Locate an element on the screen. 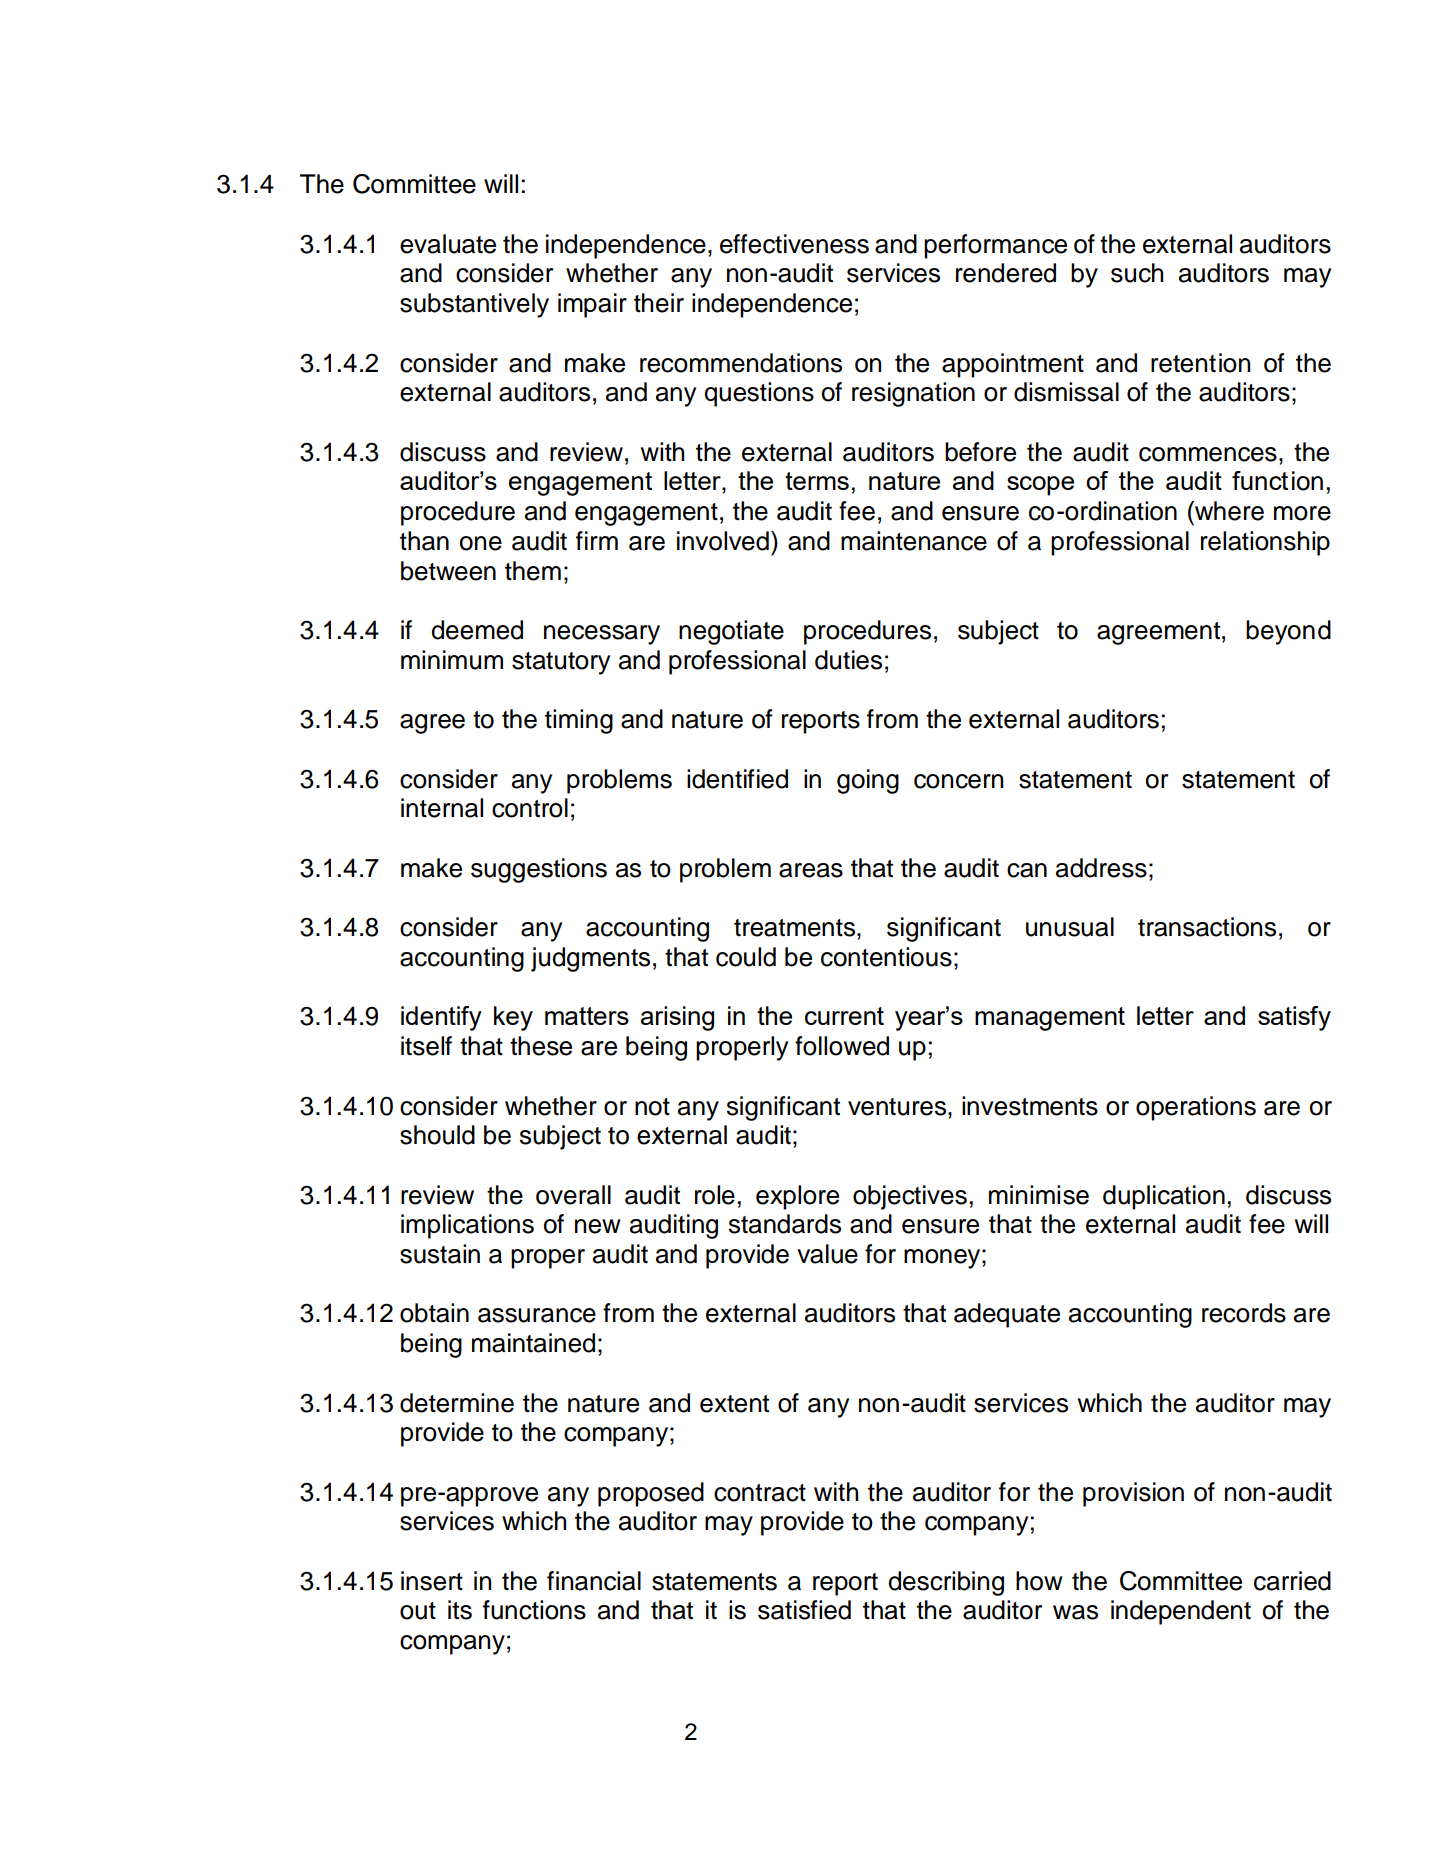 This screenshot has height=1860, width=1437. effectiveness is located at coordinates (794, 244).
